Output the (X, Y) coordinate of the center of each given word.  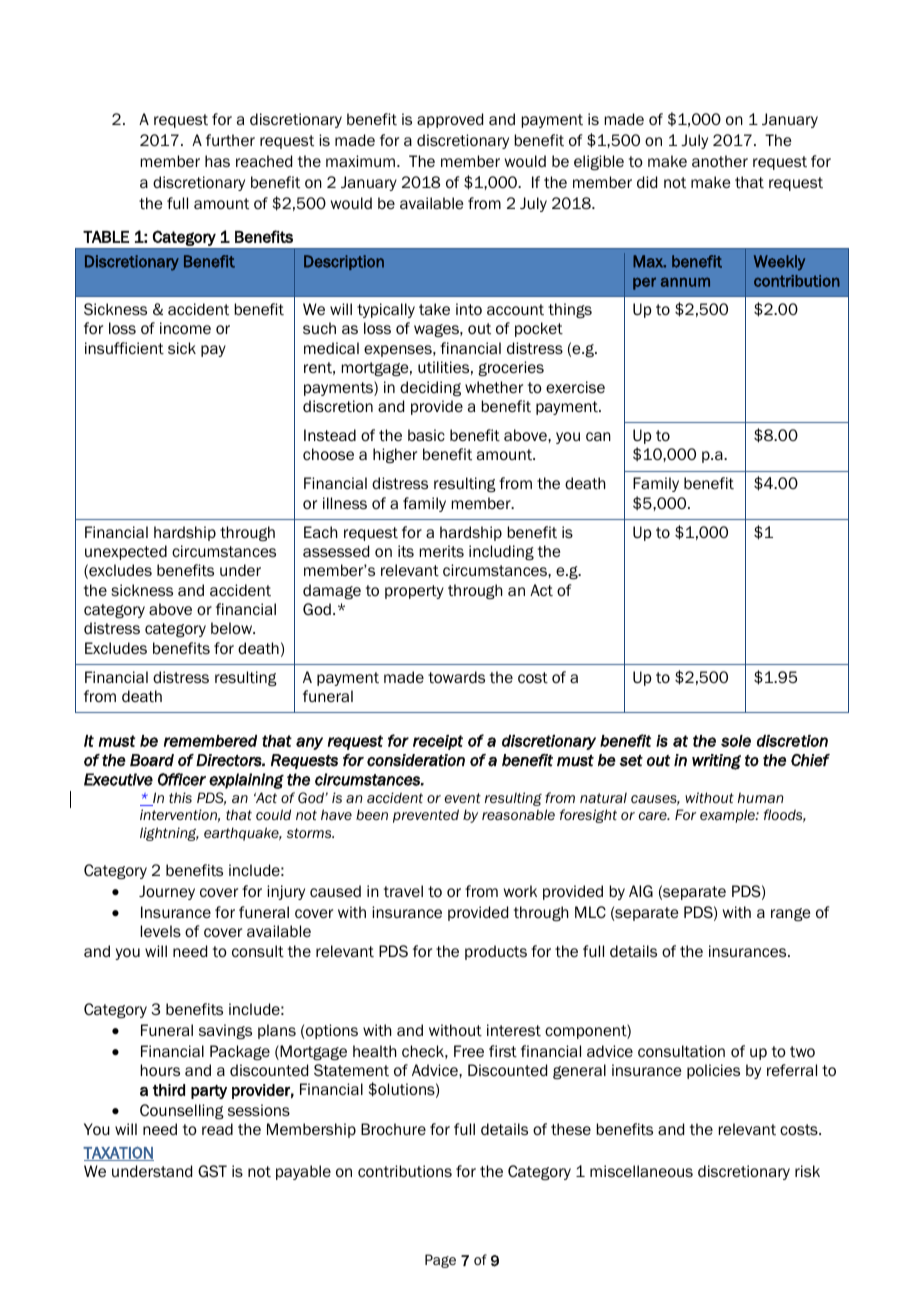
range (791, 914)
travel (403, 891)
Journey (167, 892)
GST (212, 1171)
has (217, 161)
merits (442, 551)
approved (450, 120)
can (598, 436)
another (720, 161)
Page (440, 1261)
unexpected (126, 552)
